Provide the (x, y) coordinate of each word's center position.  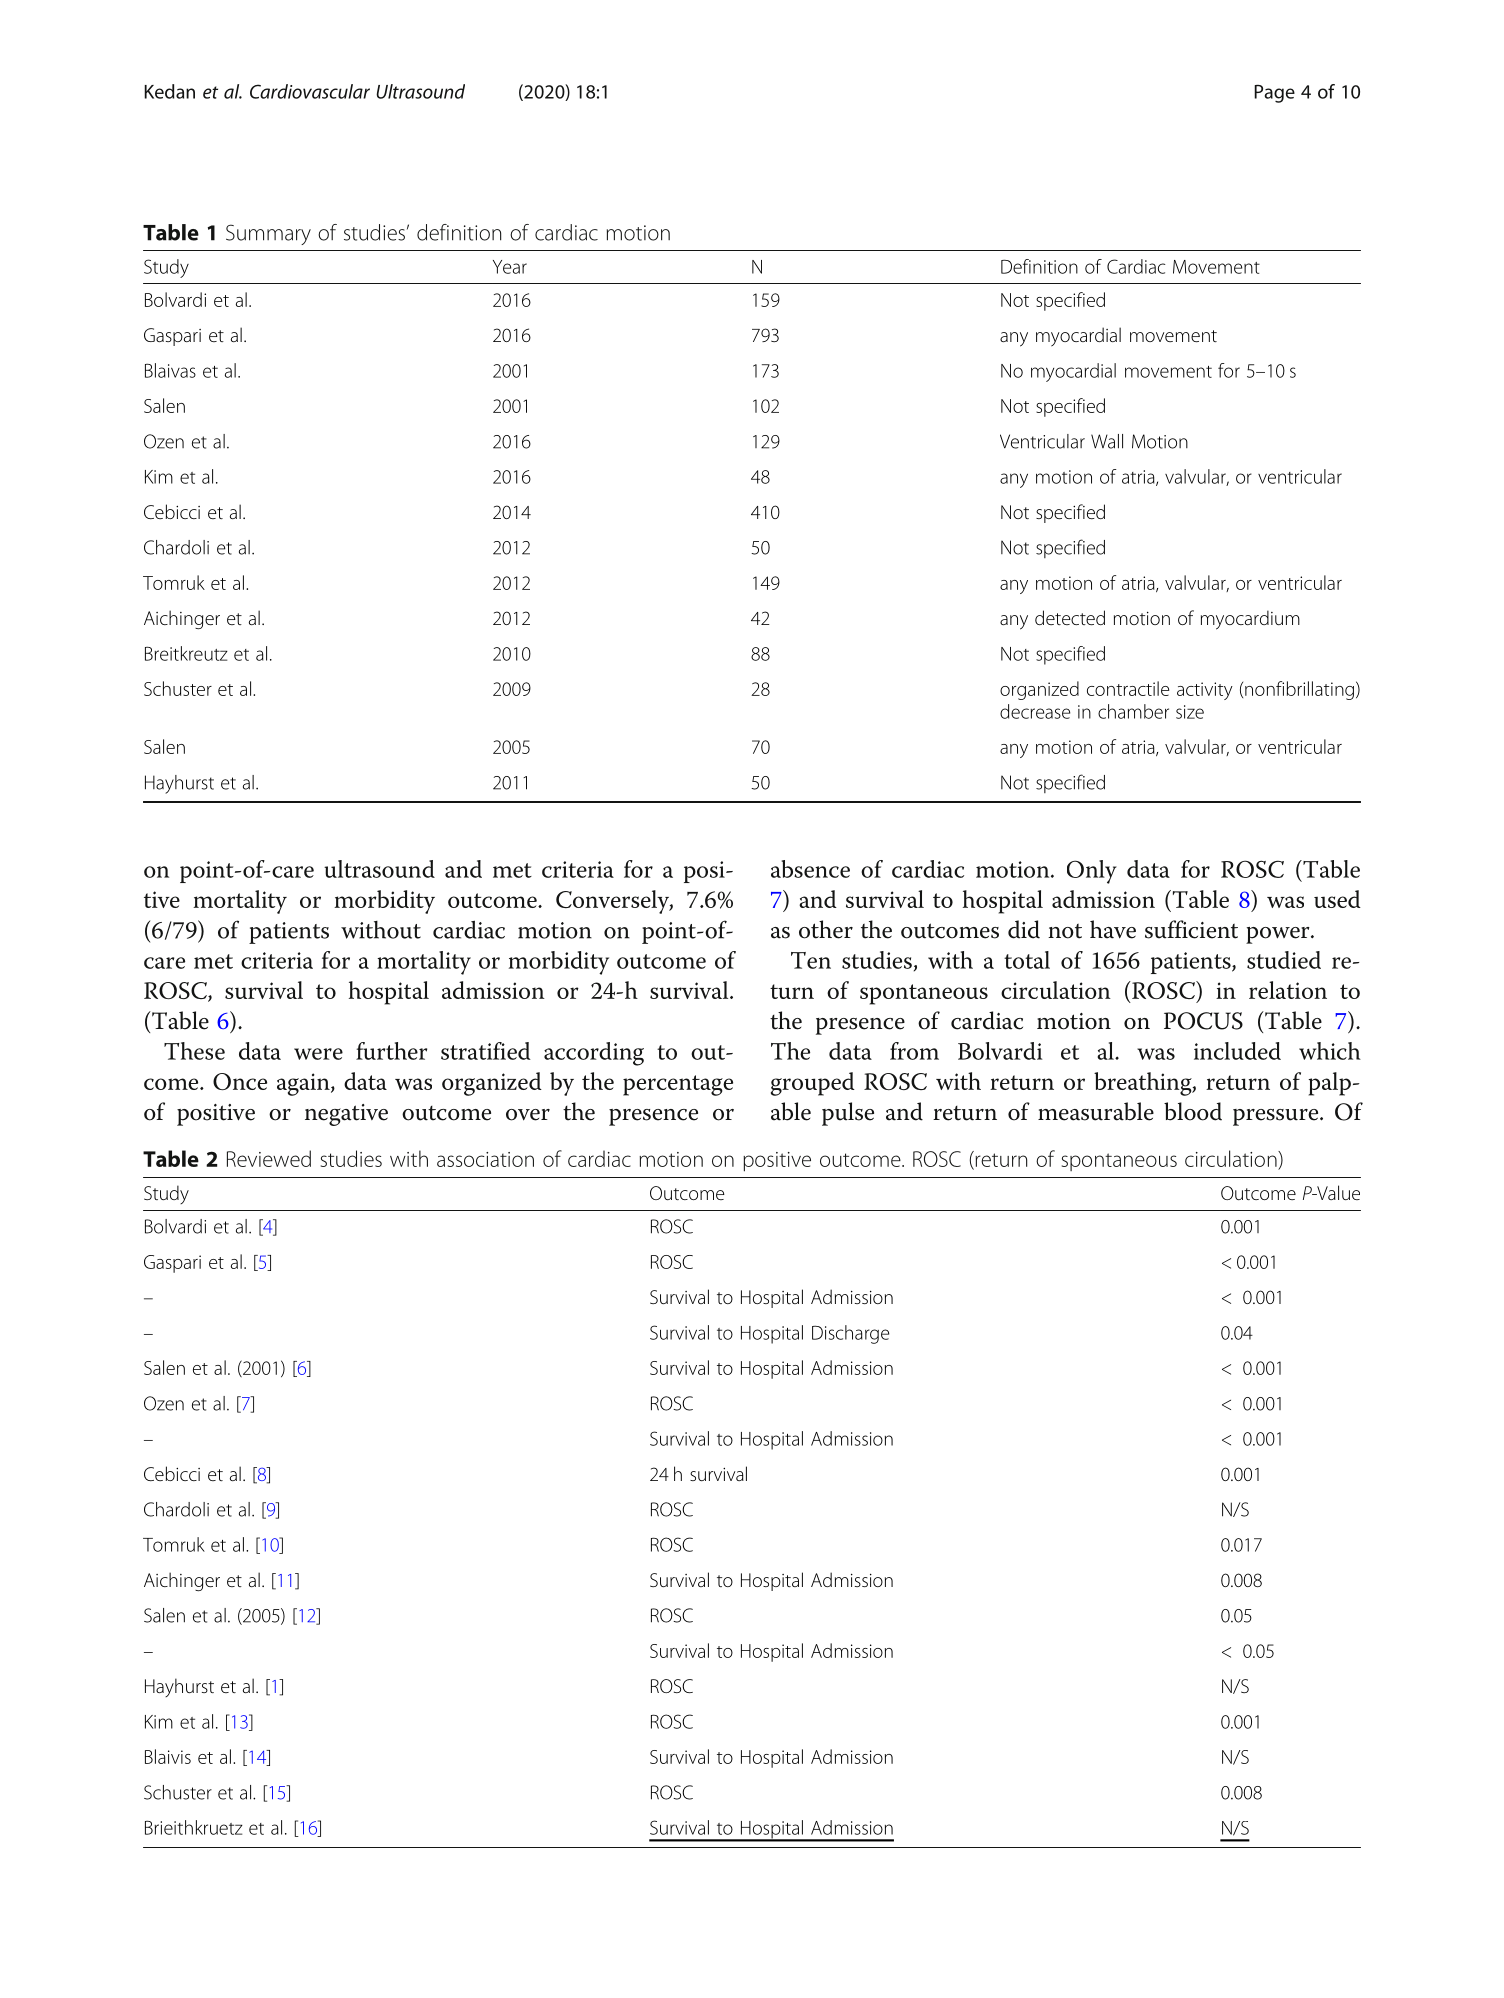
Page (1274, 94)
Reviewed (269, 1158)
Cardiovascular (310, 91)
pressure (1277, 1117)
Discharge (850, 1334)
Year (510, 267)
